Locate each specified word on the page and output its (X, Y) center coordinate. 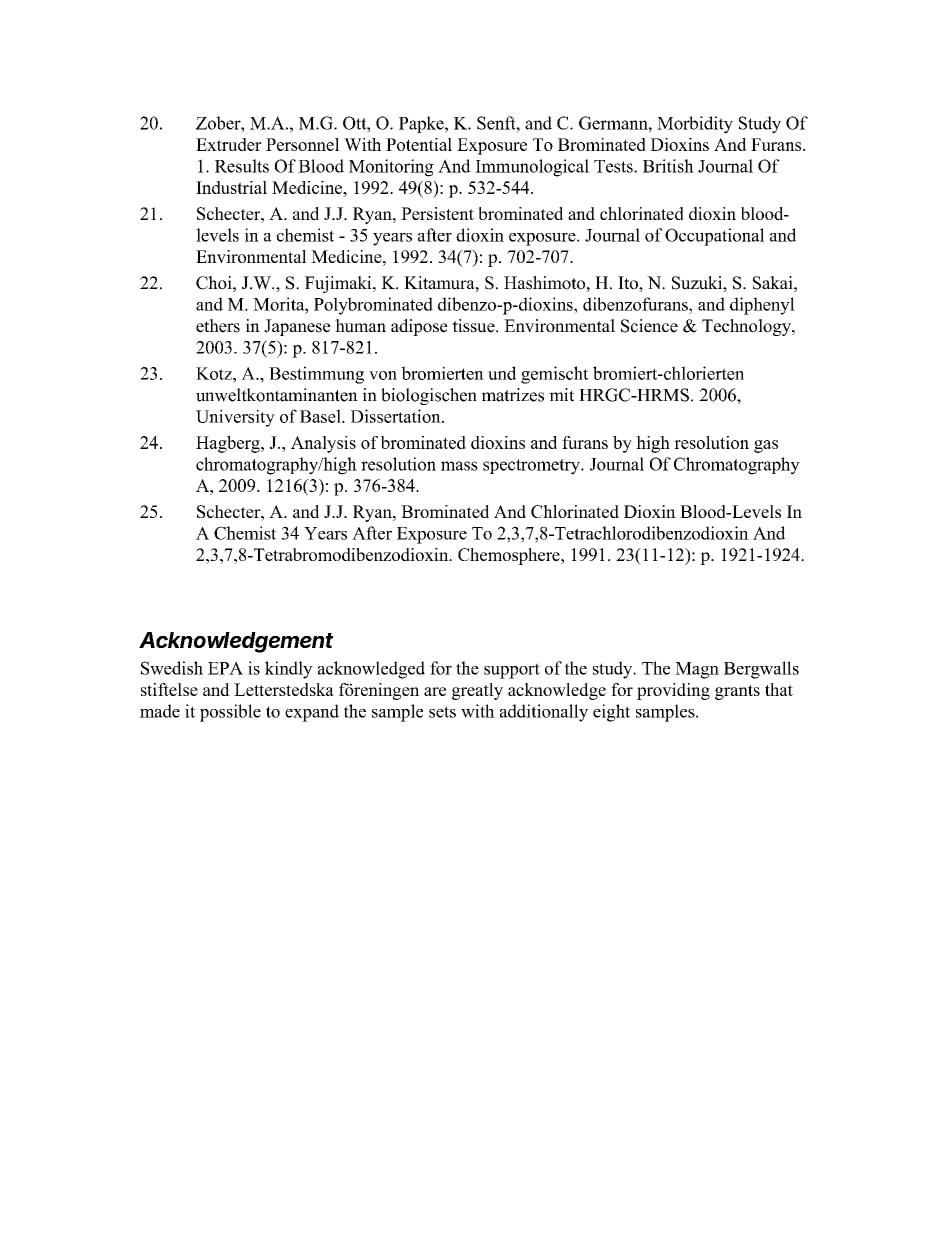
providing (673, 691)
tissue (474, 326)
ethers (218, 326)
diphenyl (762, 306)
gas (766, 446)
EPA (225, 668)
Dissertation (397, 416)
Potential (419, 144)
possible (230, 713)
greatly (477, 691)
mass (459, 466)
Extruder (229, 144)
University (235, 418)
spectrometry (532, 467)
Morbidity (695, 125)
